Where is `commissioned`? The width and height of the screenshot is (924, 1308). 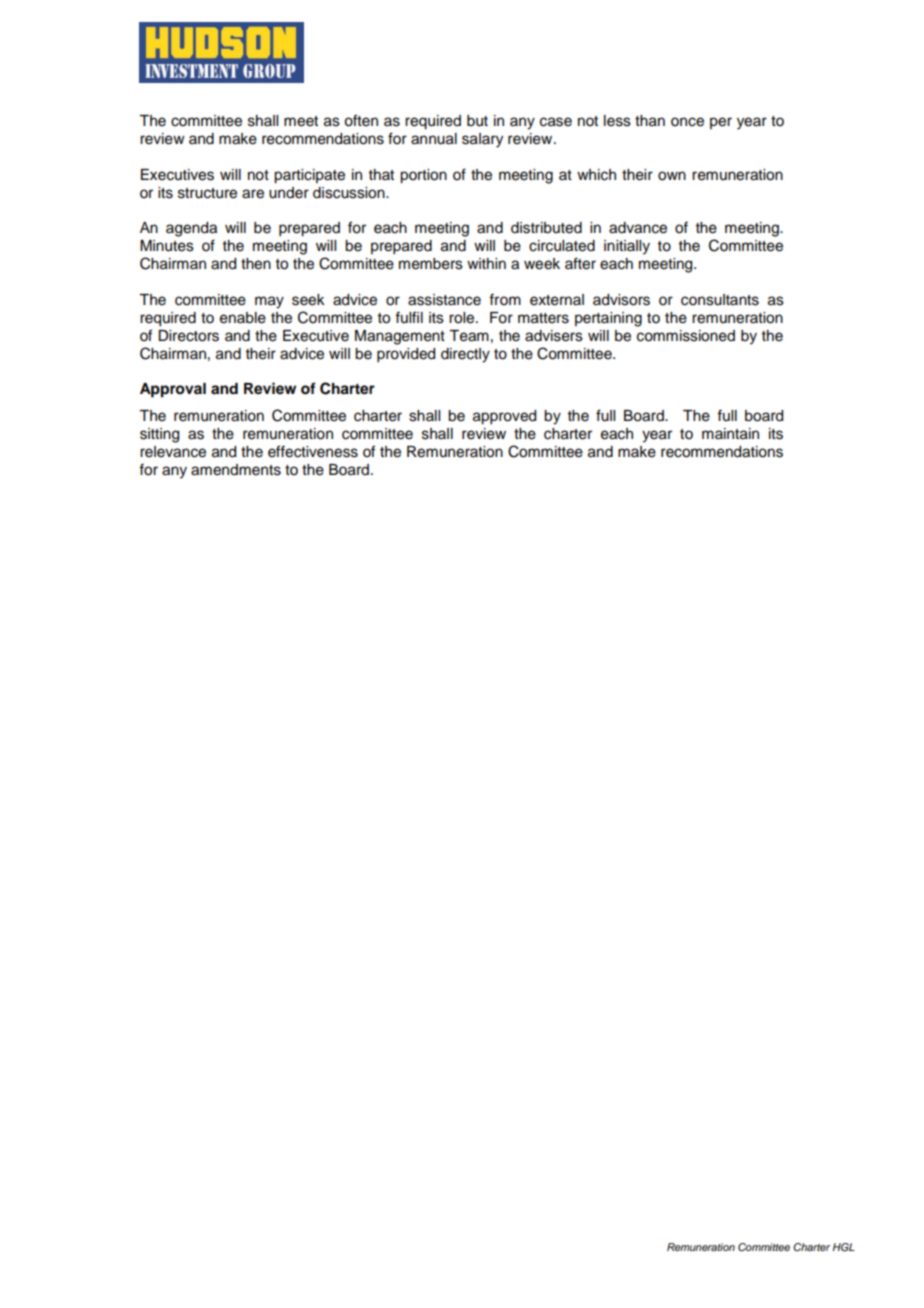
commissioned is located at coordinates (686, 336).
